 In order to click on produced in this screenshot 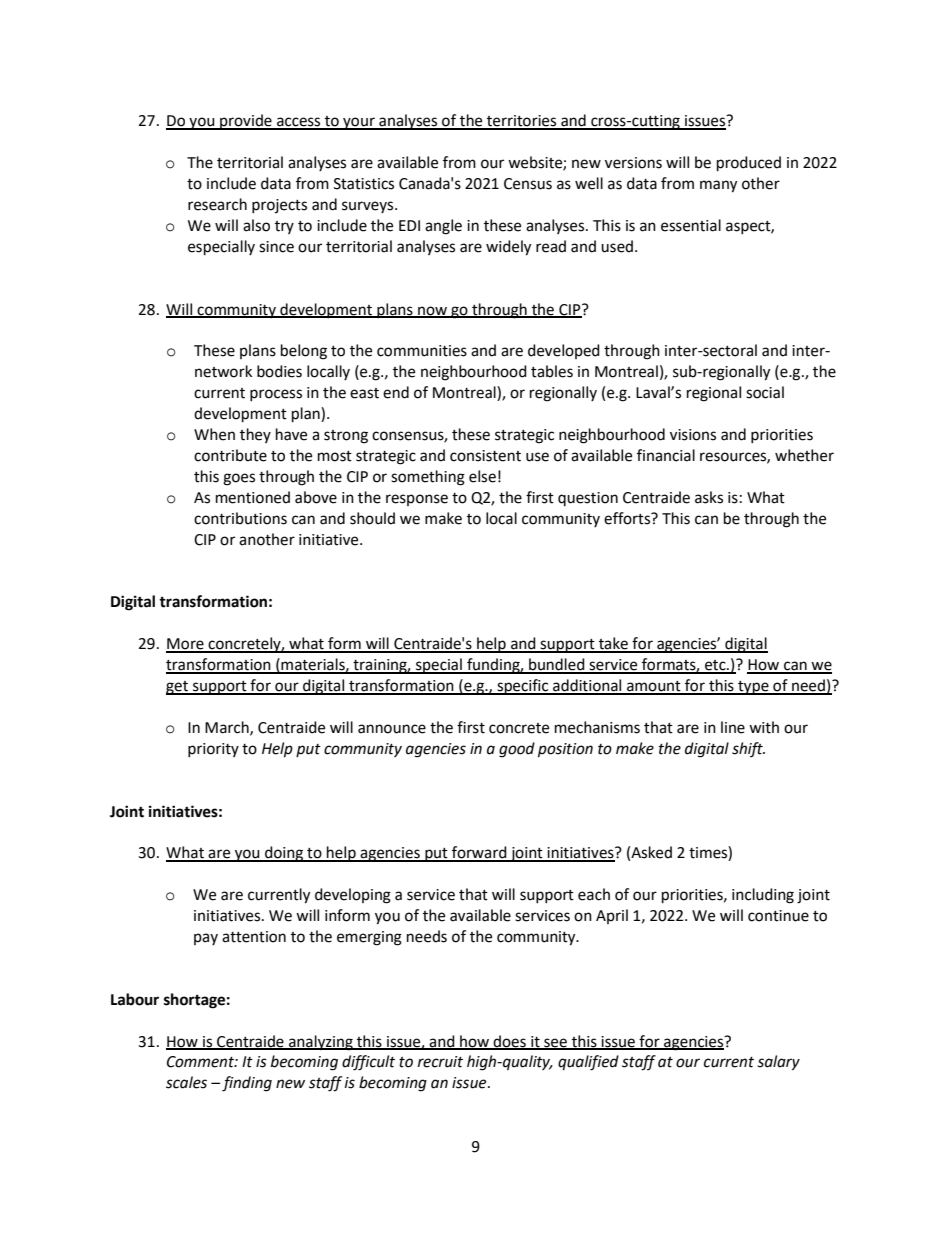, I will do `click(749, 164)`.
